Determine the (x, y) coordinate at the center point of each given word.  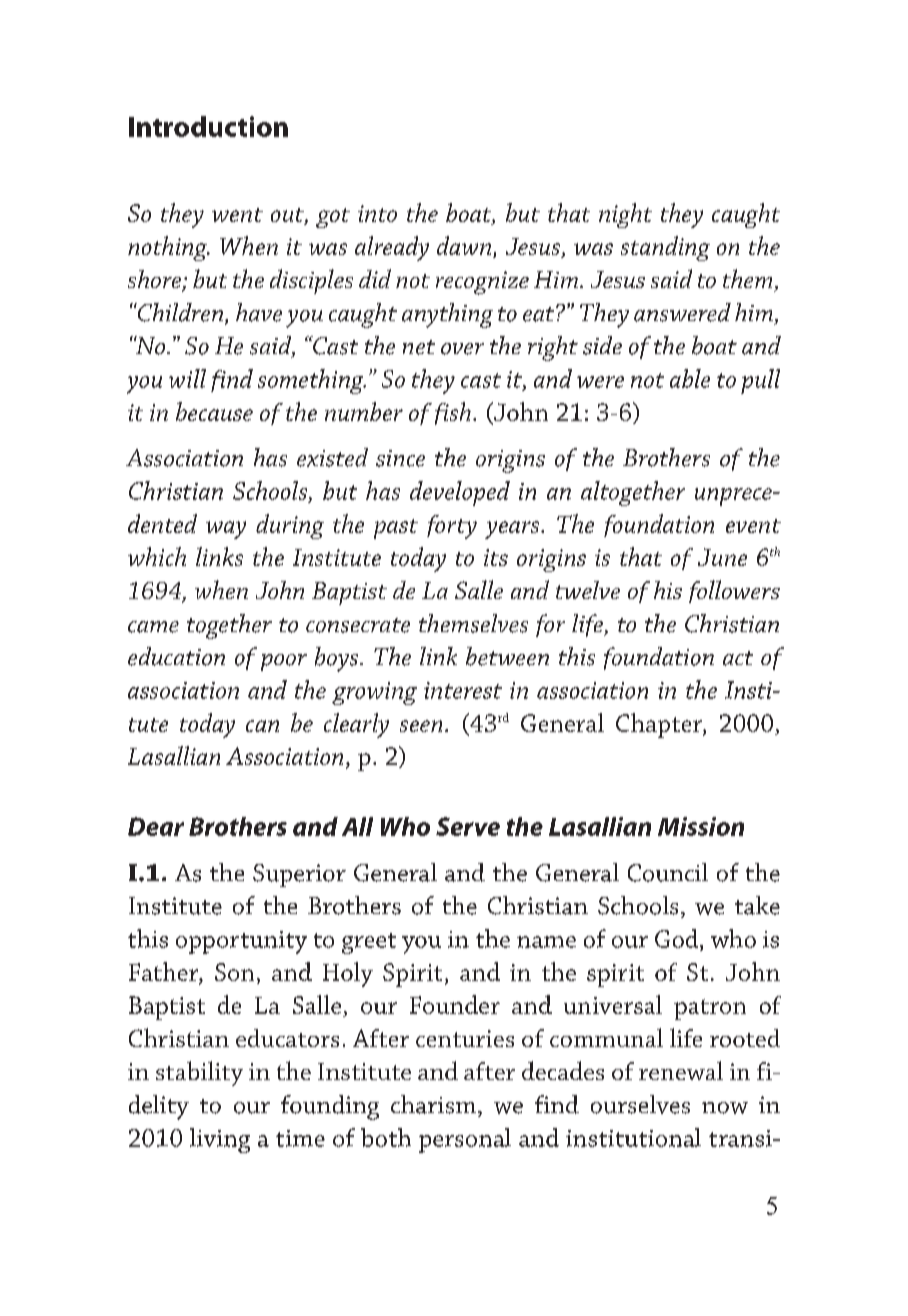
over (462, 349)
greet (369, 943)
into (377, 213)
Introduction (208, 126)
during (290, 526)
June (722, 557)
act (738, 658)
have (259, 312)
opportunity (241, 942)
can (262, 726)
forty (452, 527)
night (625, 215)
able (690, 378)
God (678, 938)
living (220, 1140)
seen (421, 726)
